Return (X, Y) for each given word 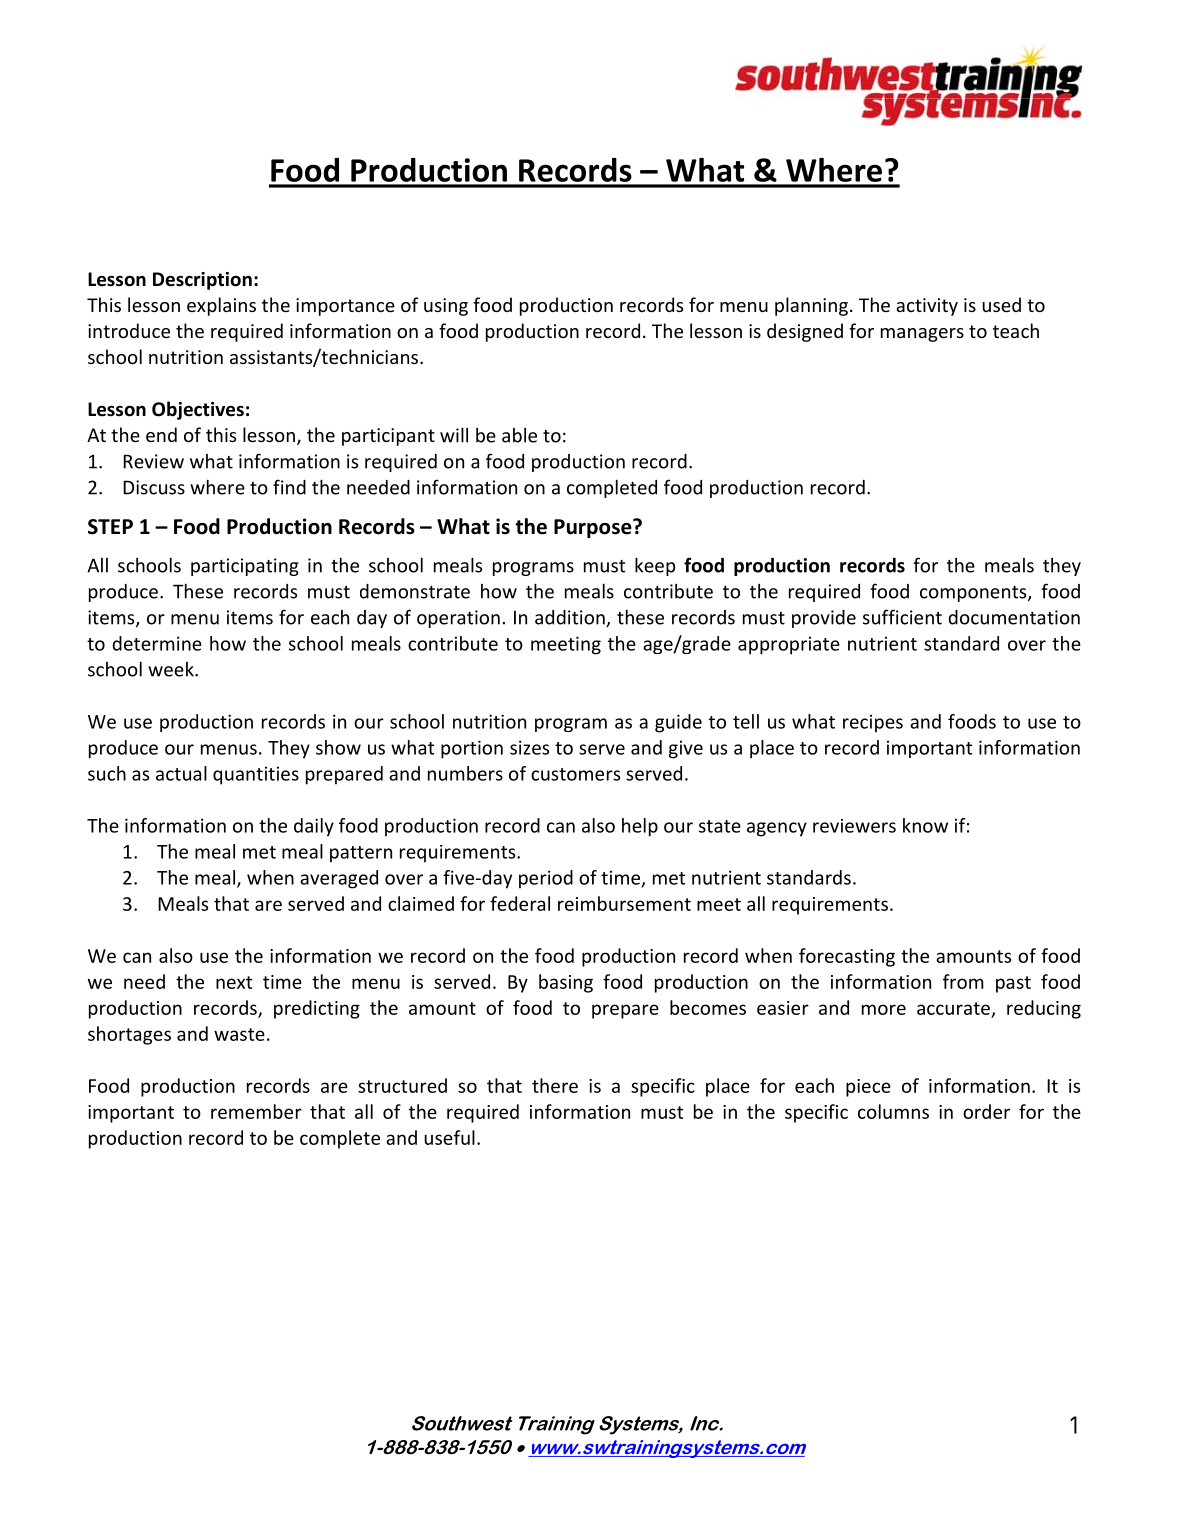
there (555, 1085)
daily (314, 827)
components (974, 594)
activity (927, 307)
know (925, 825)
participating (245, 567)
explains (221, 306)
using (446, 307)
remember (256, 1111)
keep (655, 566)
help (640, 827)
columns (893, 1111)
